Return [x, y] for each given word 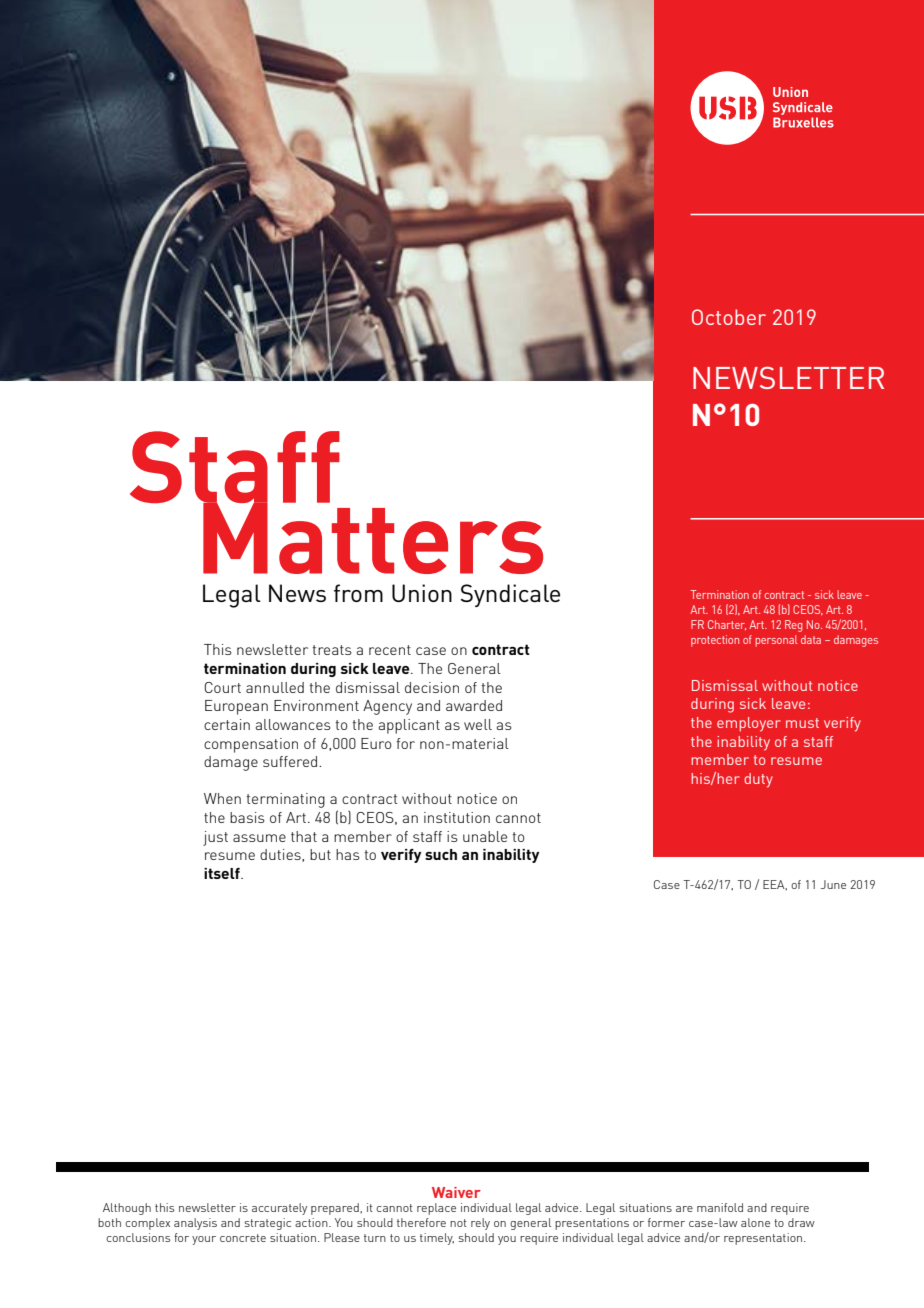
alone [755, 1222]
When [222, 798]
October [729, 317]
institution [457, 817]
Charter [727, 625]
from [358, 593]
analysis [195, 1224]
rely [480, 1224]
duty [758, 780]
